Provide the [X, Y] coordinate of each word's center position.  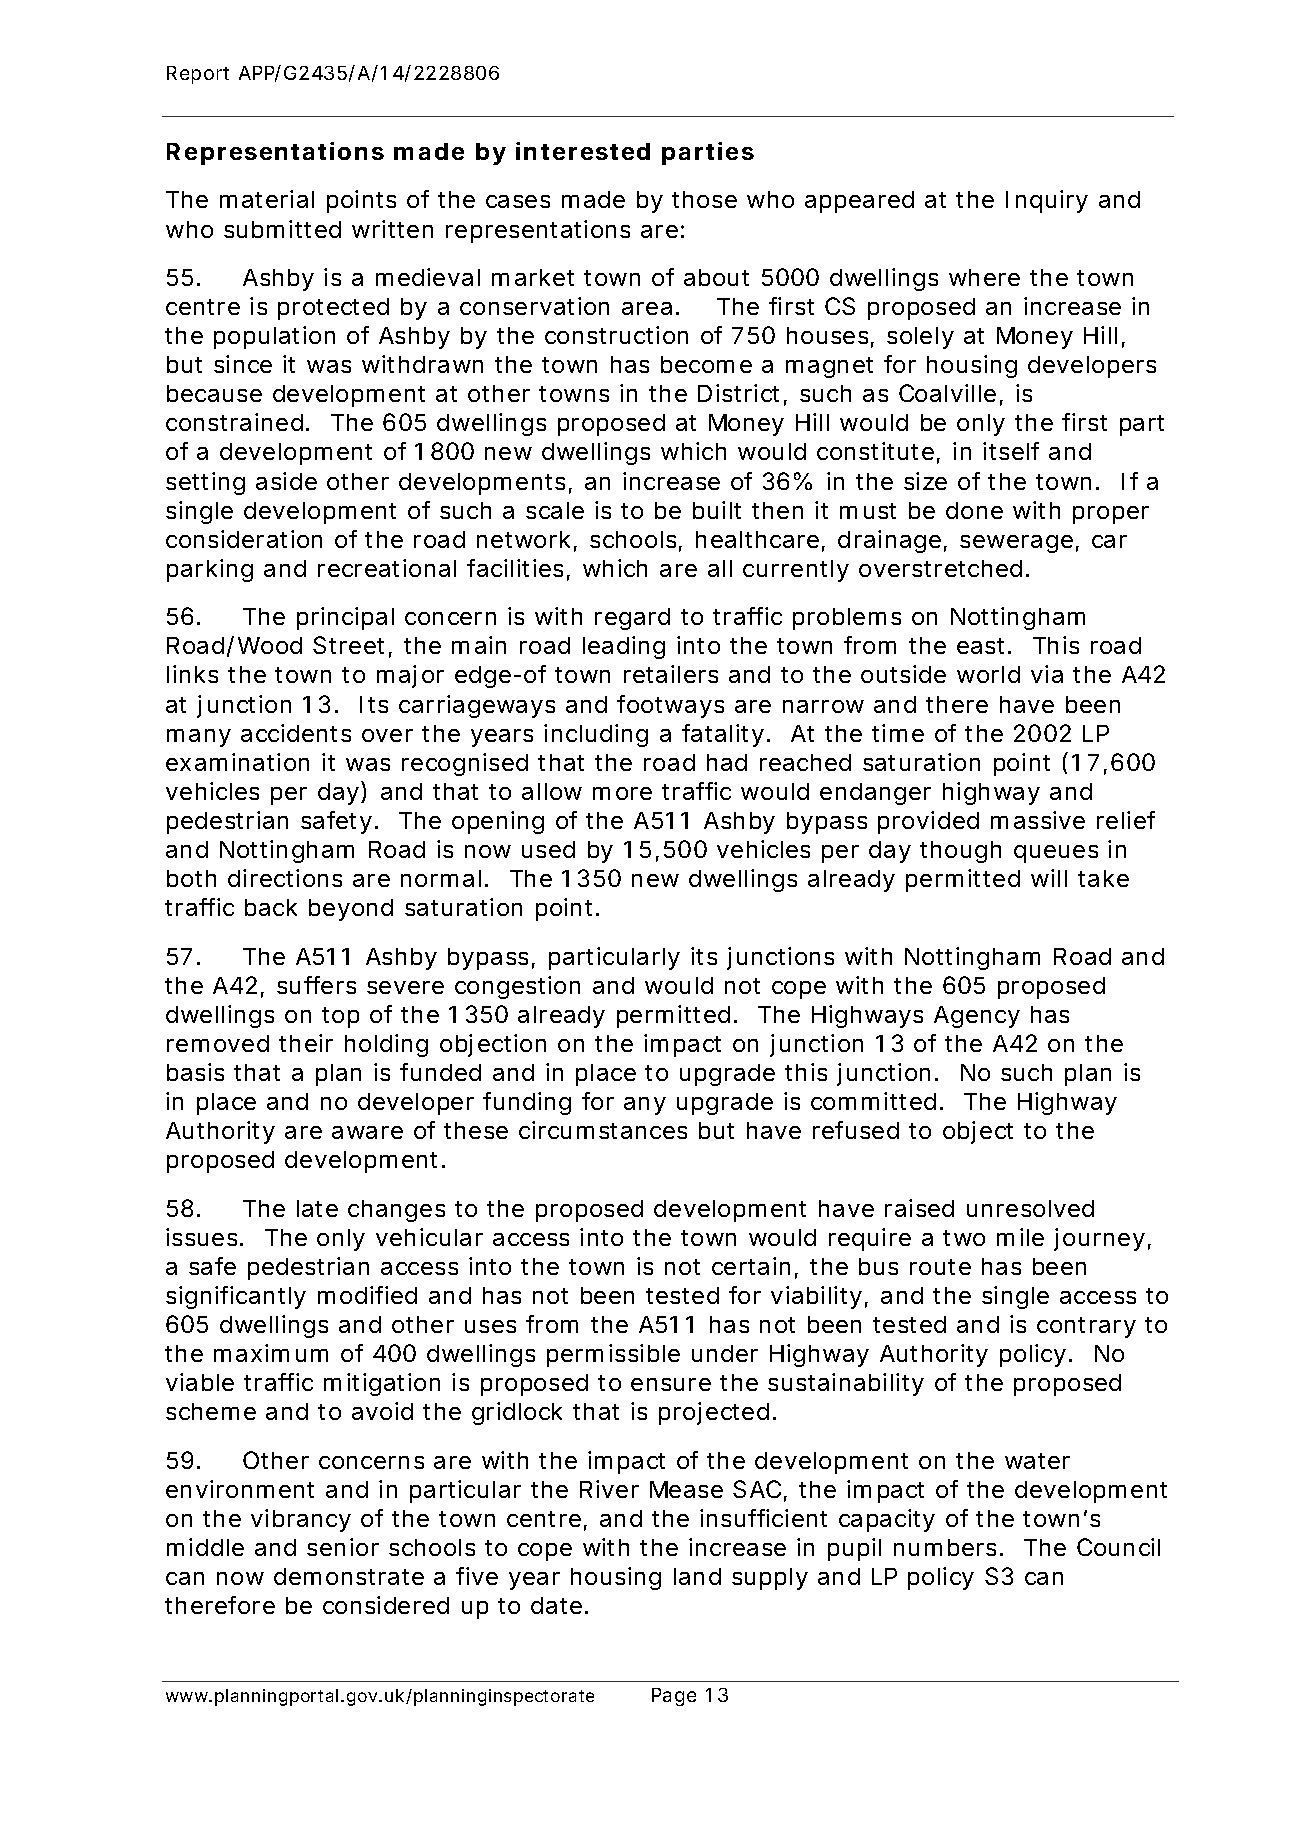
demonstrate [349, 1576]
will [1049, 878]
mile [1020, 1237]
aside [286, 481]
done [974, 510]
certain [751, 1266]
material [267, 199]
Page [674, 1697]
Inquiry [1047, 201]
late [317, 1208]
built [717, 510]
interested [583, 151]
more [622, 793]
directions [285, 878]
